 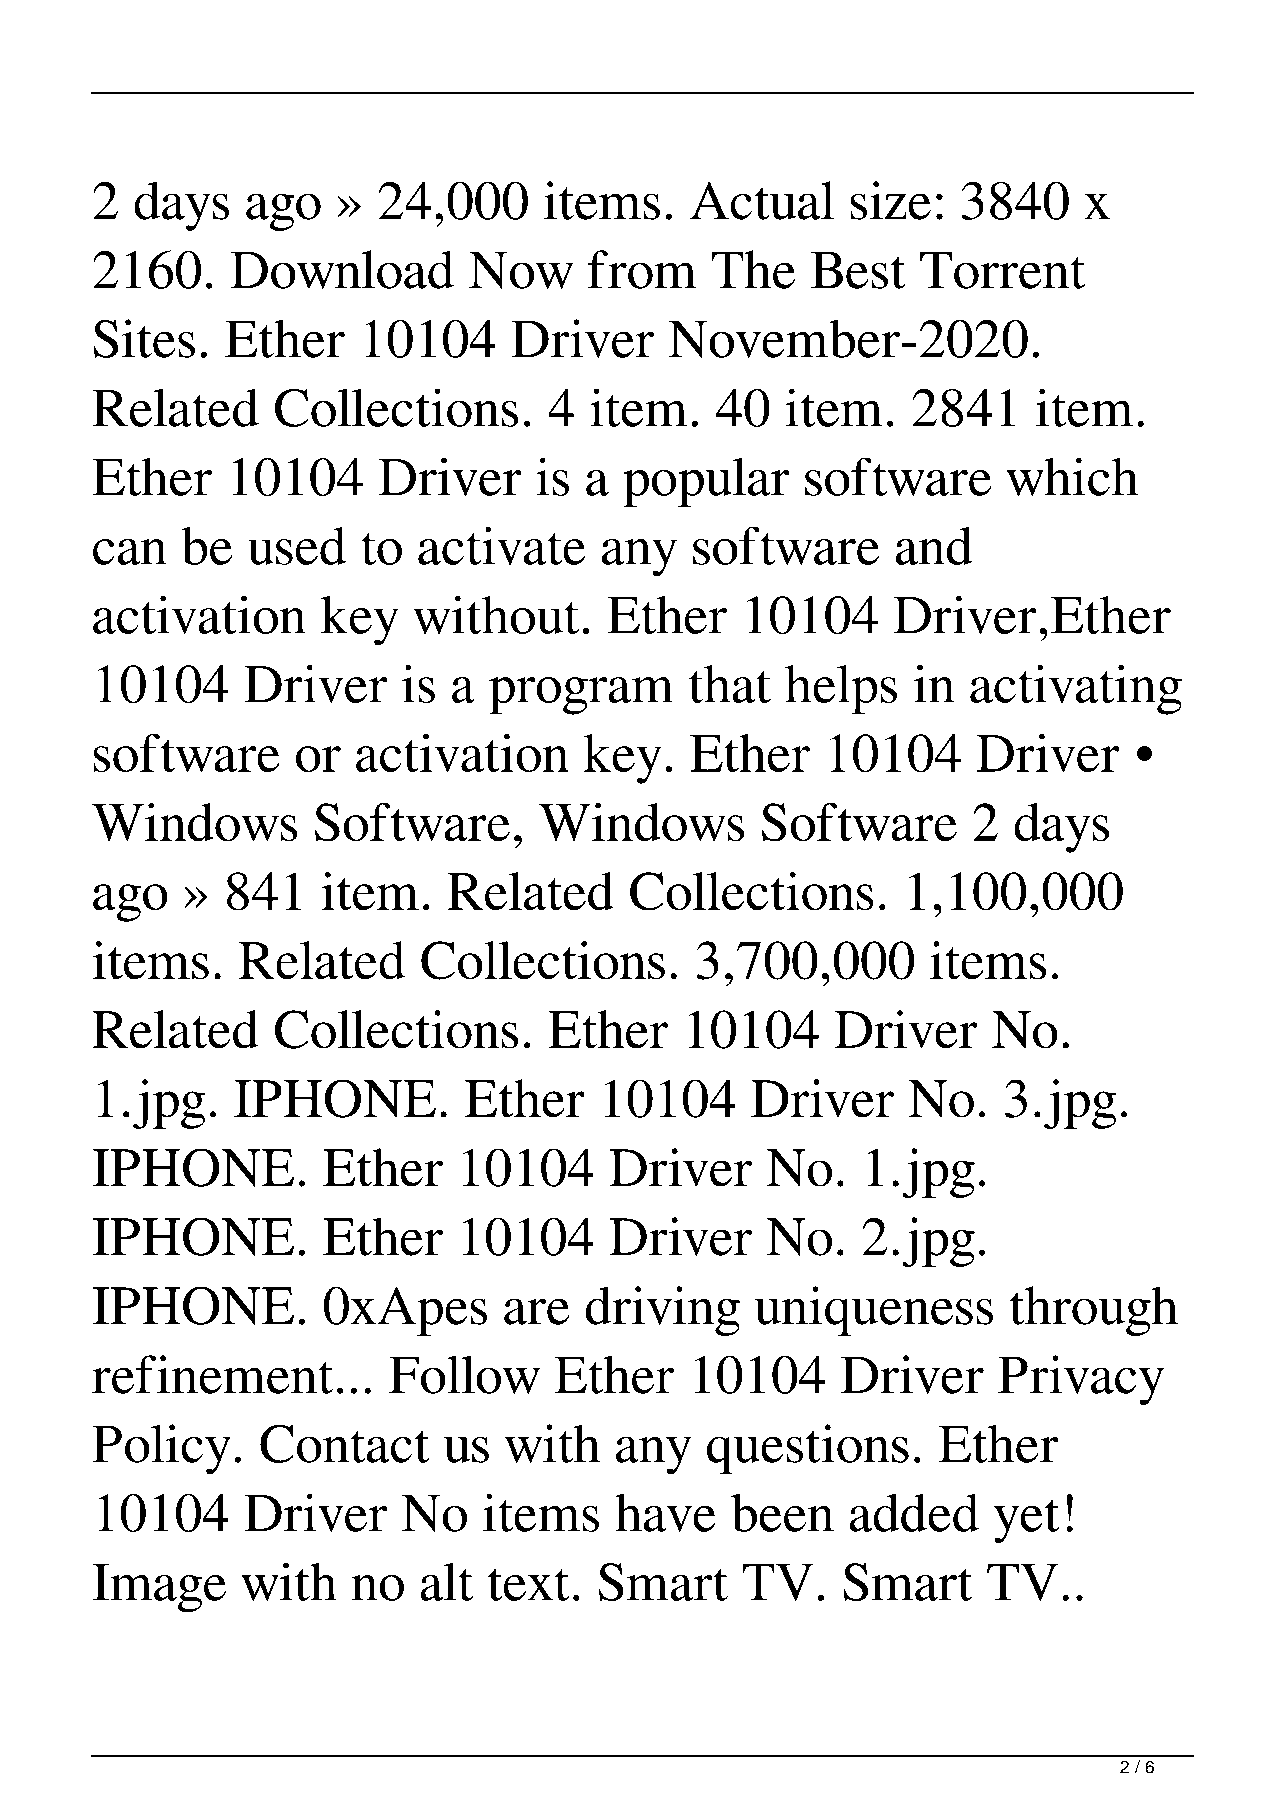 What do you see at coordinates (730, 684) in the screenshot?
I see `that` at bounding box center [730, 684].
